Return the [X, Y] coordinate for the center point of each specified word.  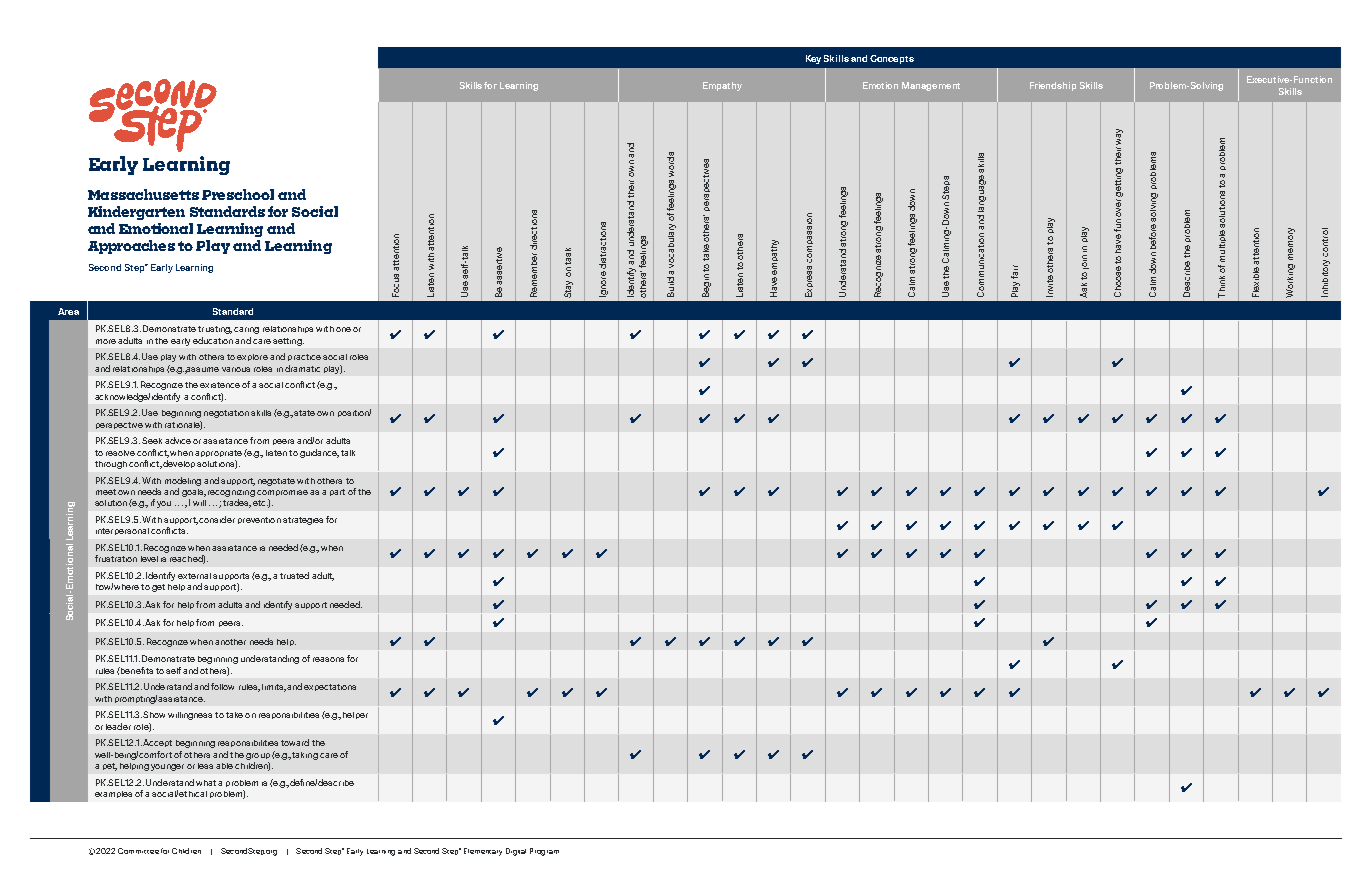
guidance [319, 453]
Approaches [131, 247]
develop [179, 464]
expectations [330, 687]
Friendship [1053, 86]
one [343, 329]
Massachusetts [143, 194]
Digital [516, 852]
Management [931, 86]
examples [113, 794]
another [230, 642]
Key [813, 59]
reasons [328, 659]
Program [544, 852]
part [337, 492]
